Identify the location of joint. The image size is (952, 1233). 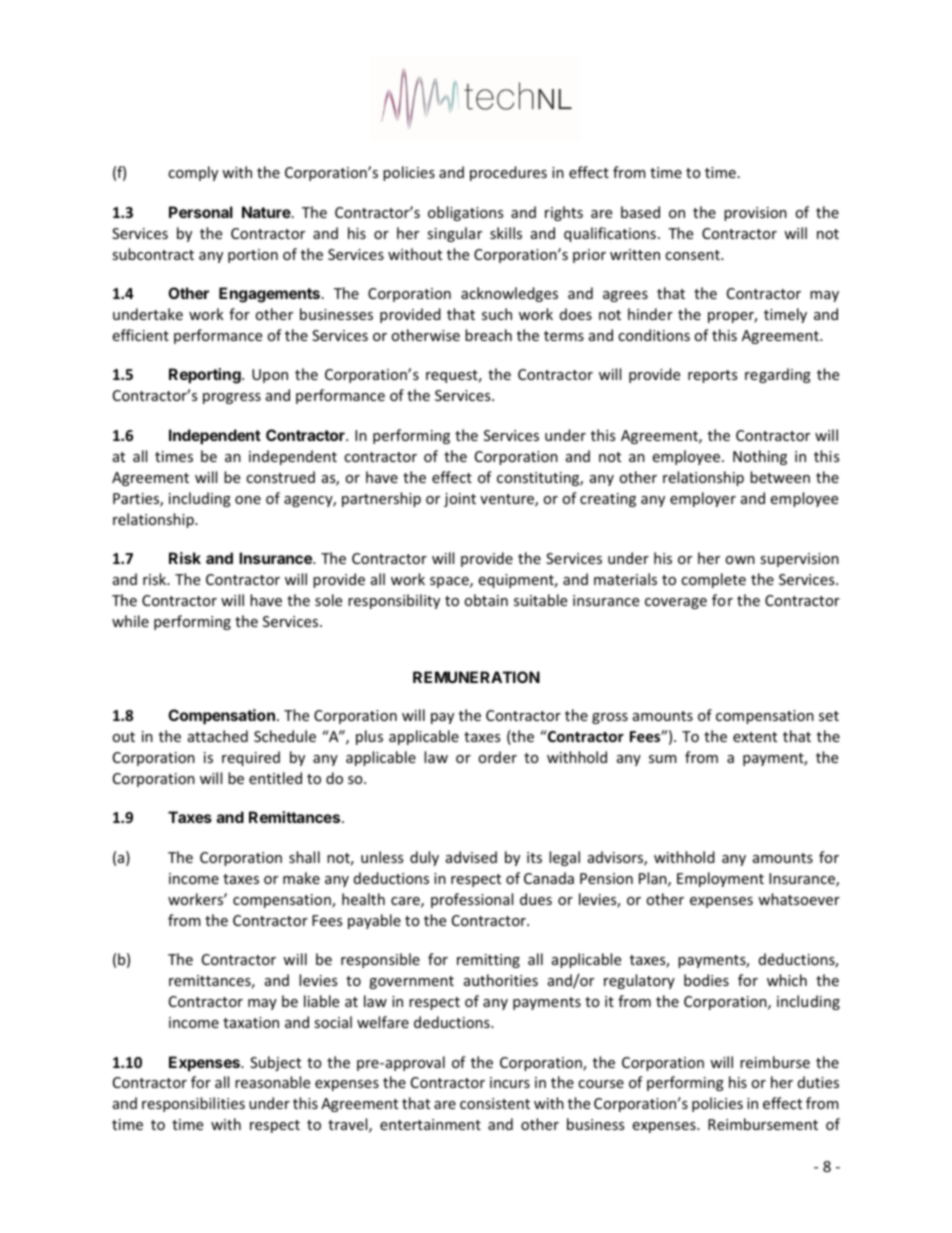
(460, 500).
